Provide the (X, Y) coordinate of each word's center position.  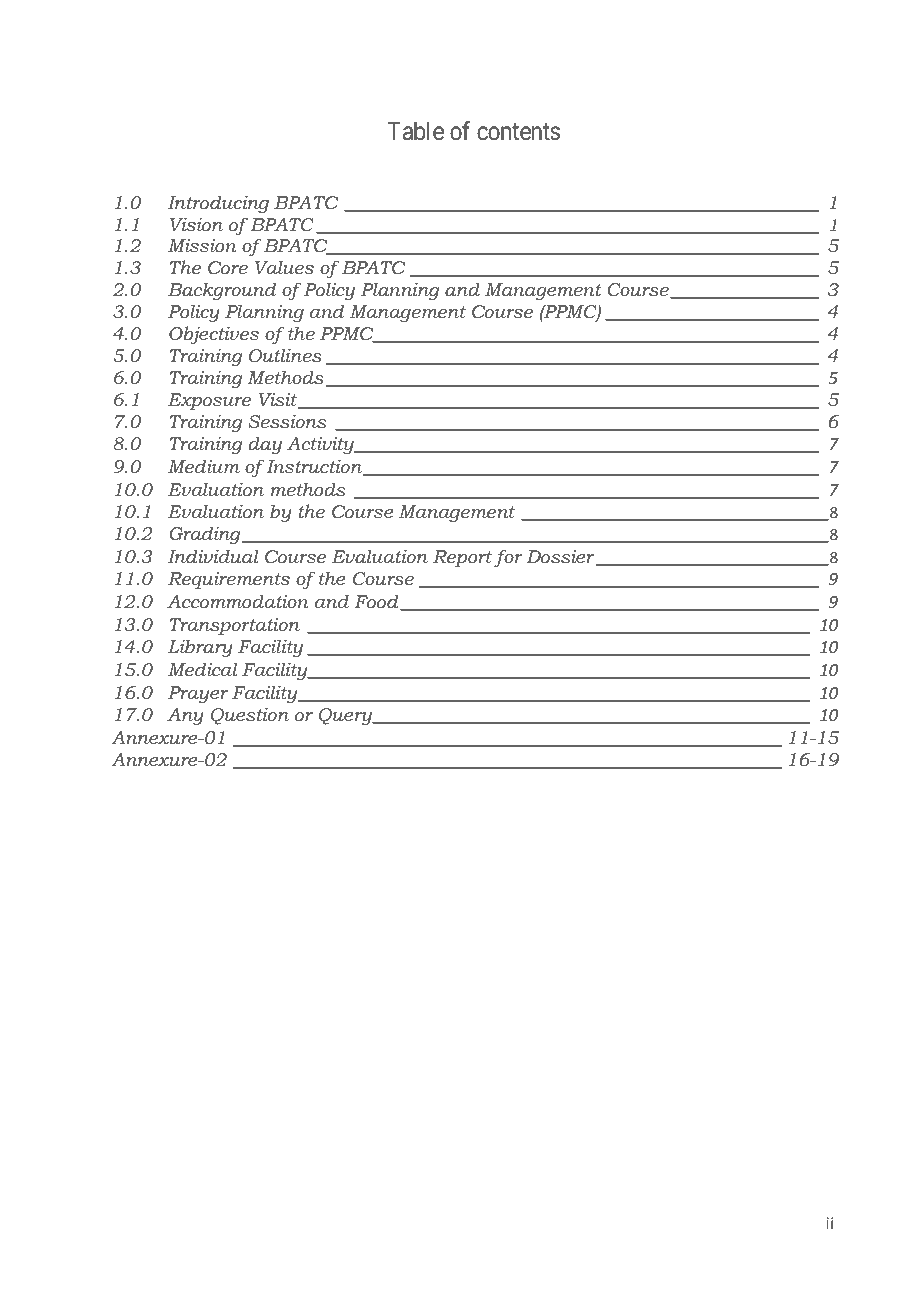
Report (462, 558)
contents (518, 132)
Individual (213, 556)
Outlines (285, 355)
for (508, 558)
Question (250, 716)
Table (416, 131)
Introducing (218, 204)
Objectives (214, 335)
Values (284, 267)
